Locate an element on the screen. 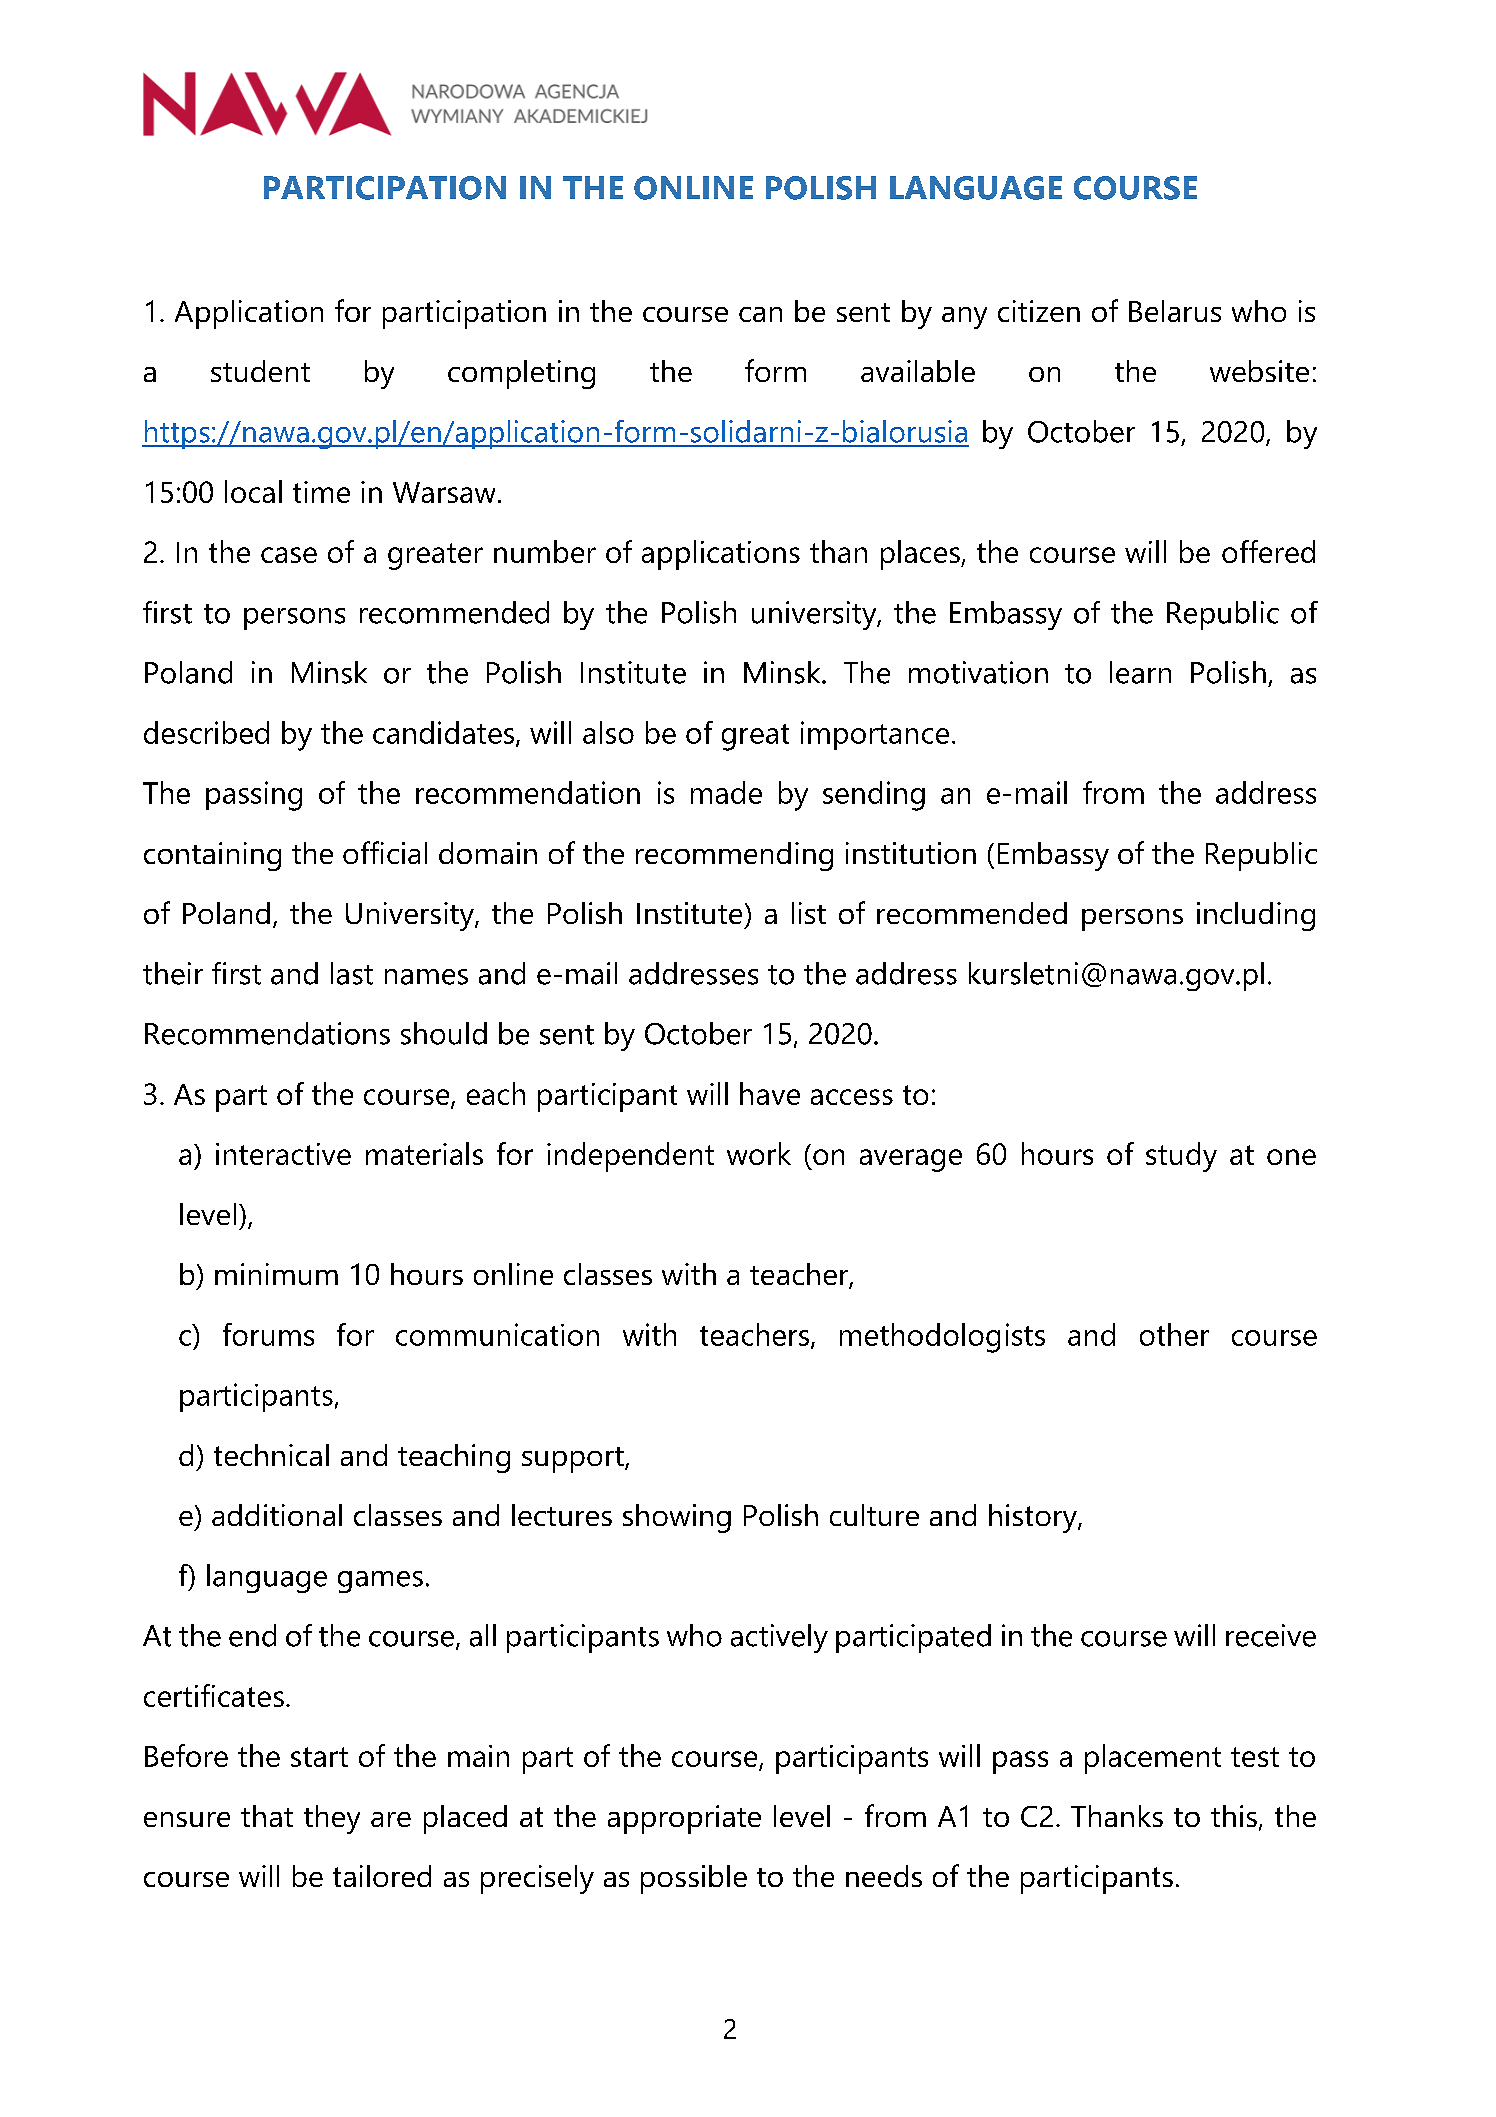  made is located at coordinates (726, 792).
